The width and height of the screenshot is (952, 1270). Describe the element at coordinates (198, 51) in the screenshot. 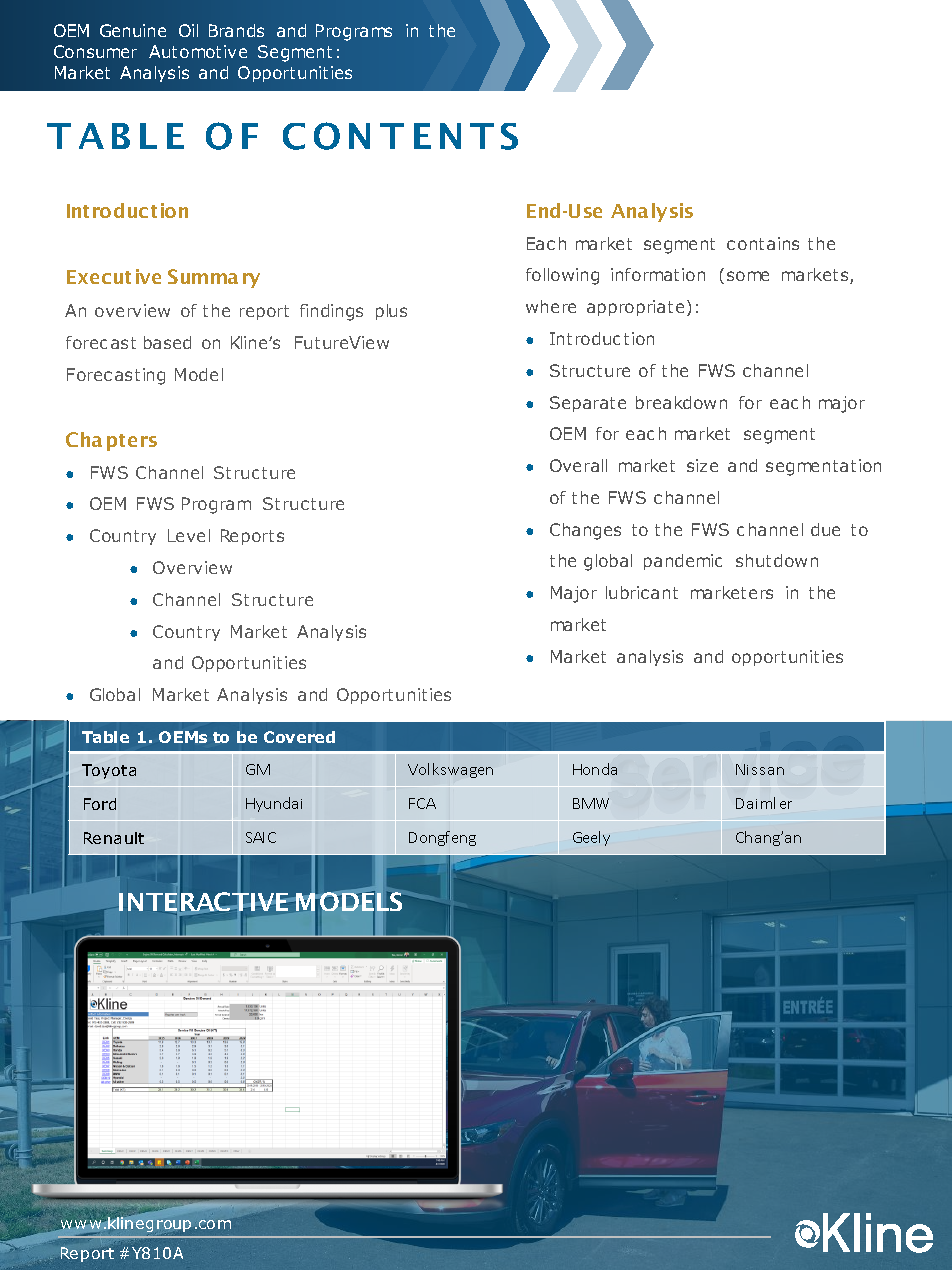

I see `Automotive` at that location.
